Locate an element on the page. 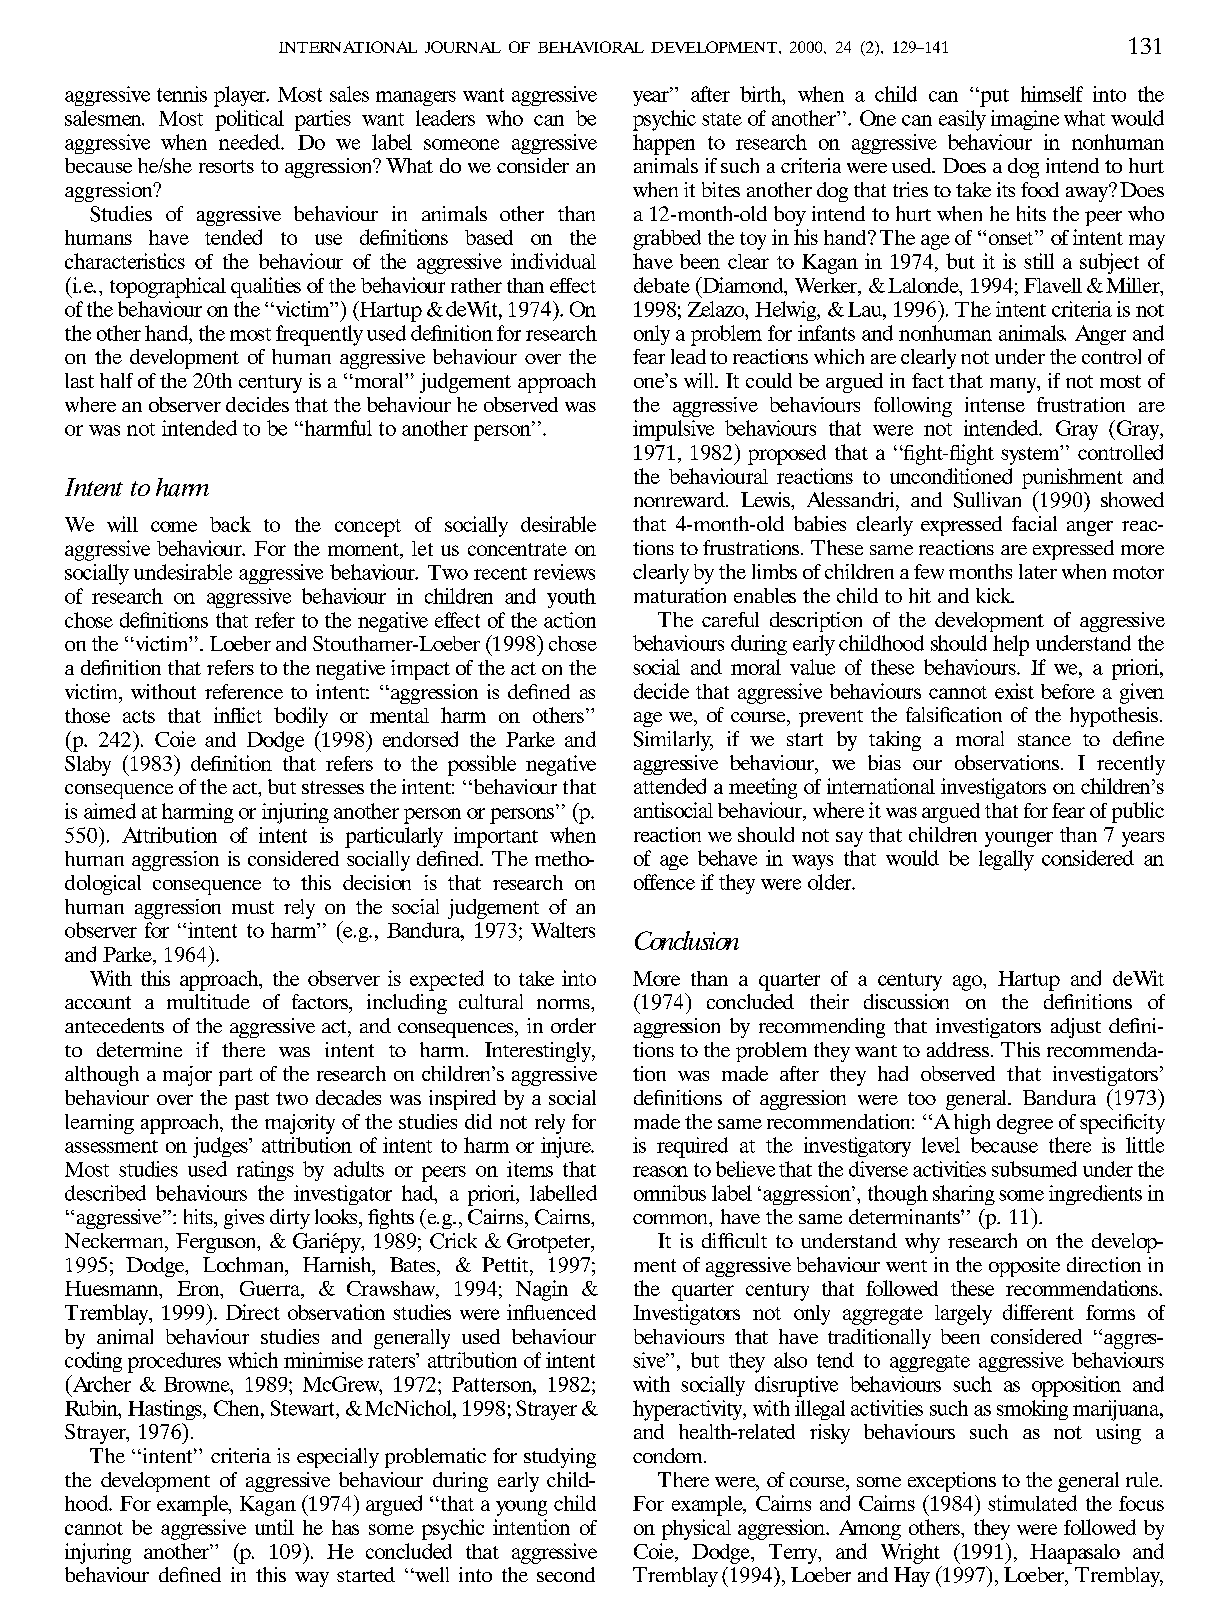 The width and height of the image is (1229, 1620). order is located at coordinates (573, 1025).
